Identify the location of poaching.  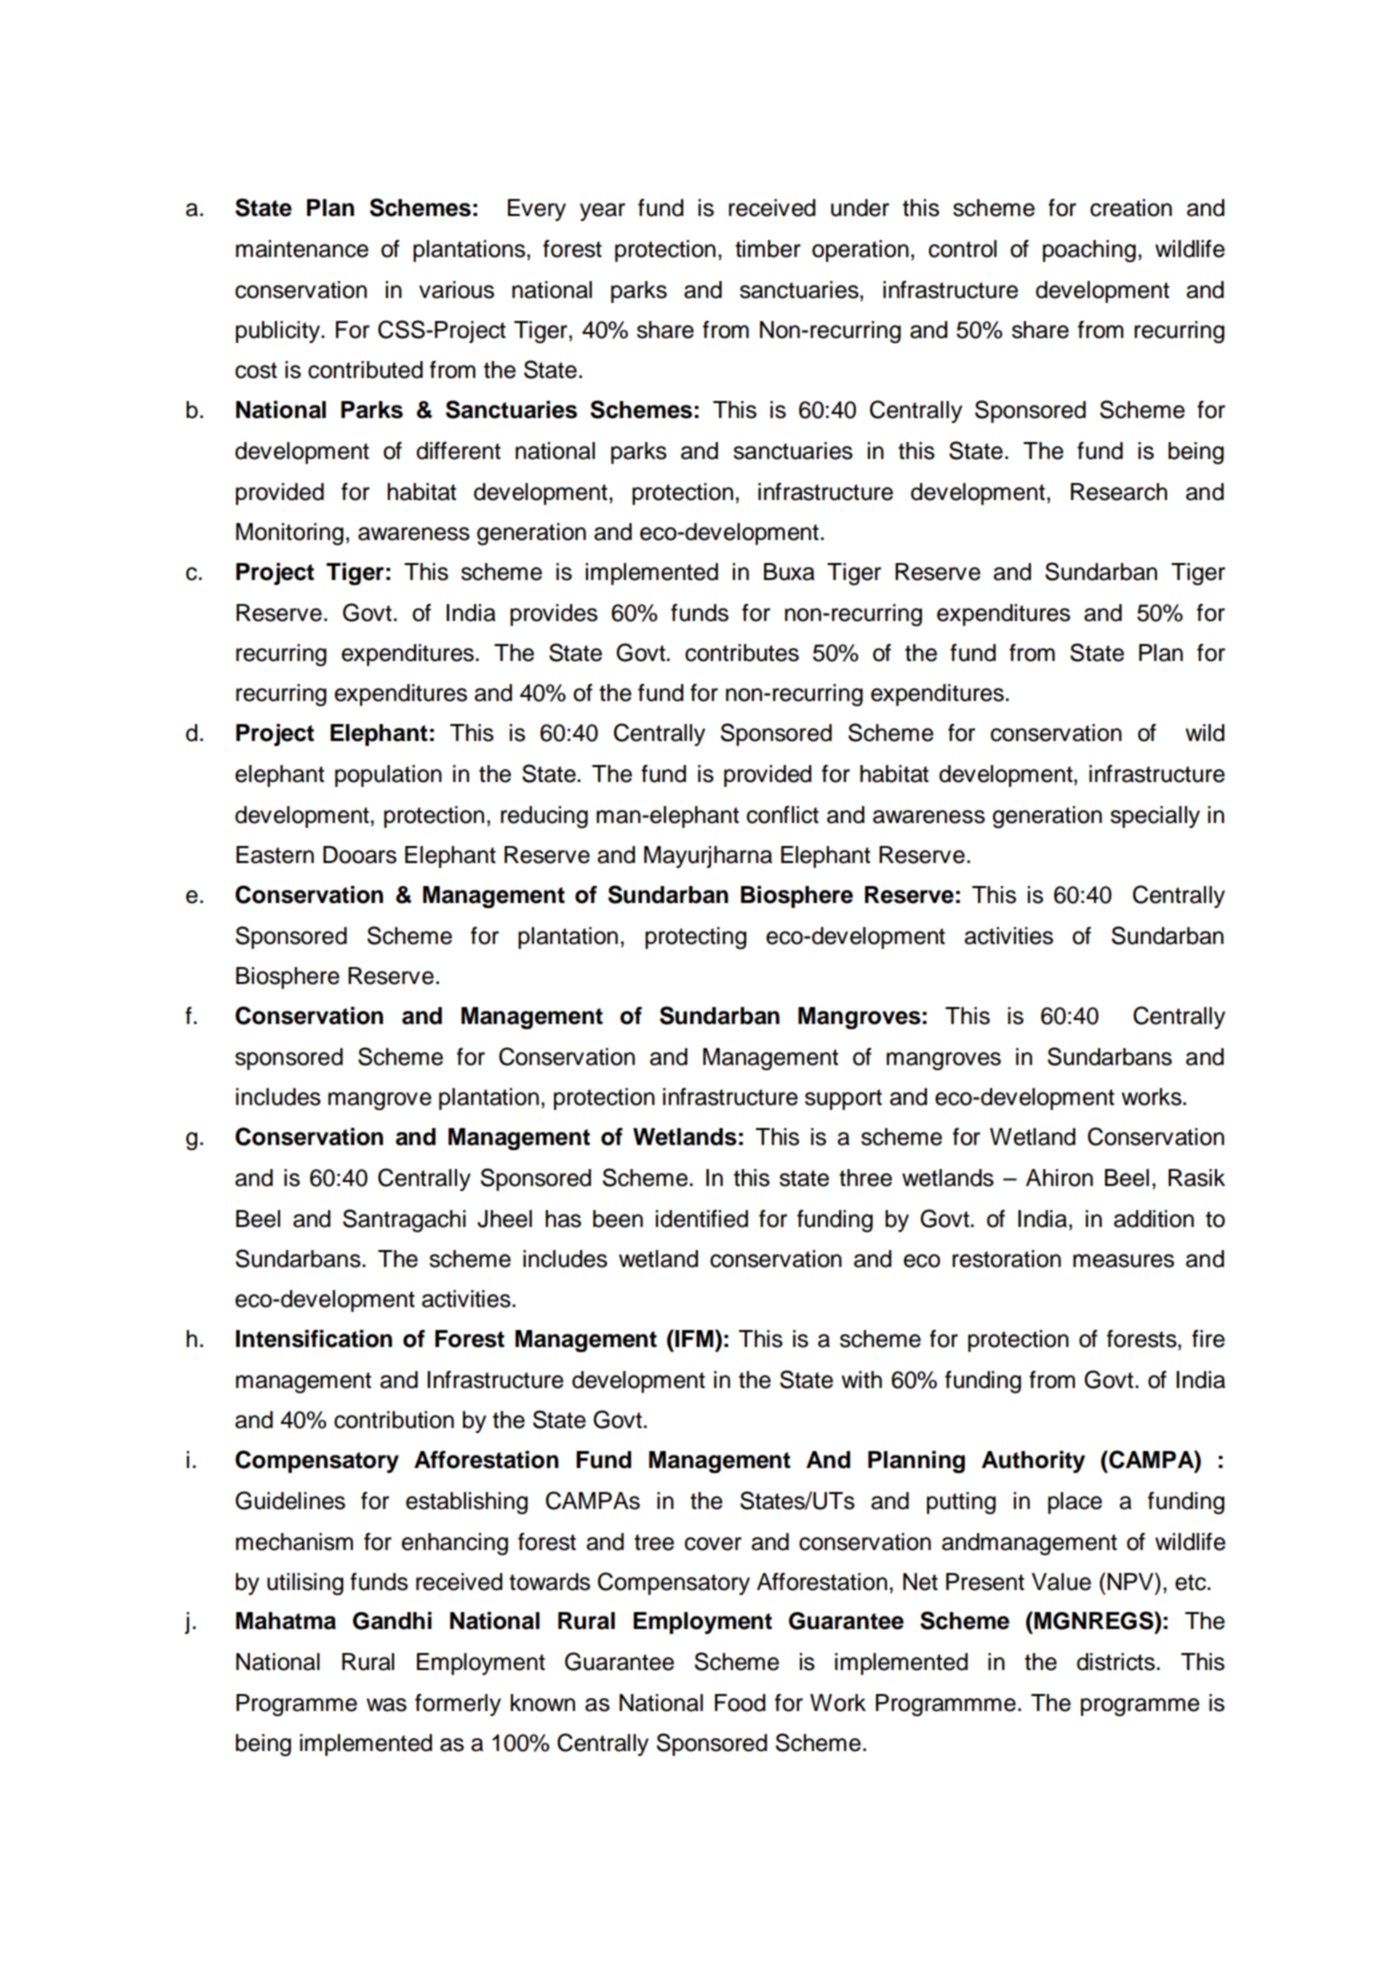
(1089, 251).
